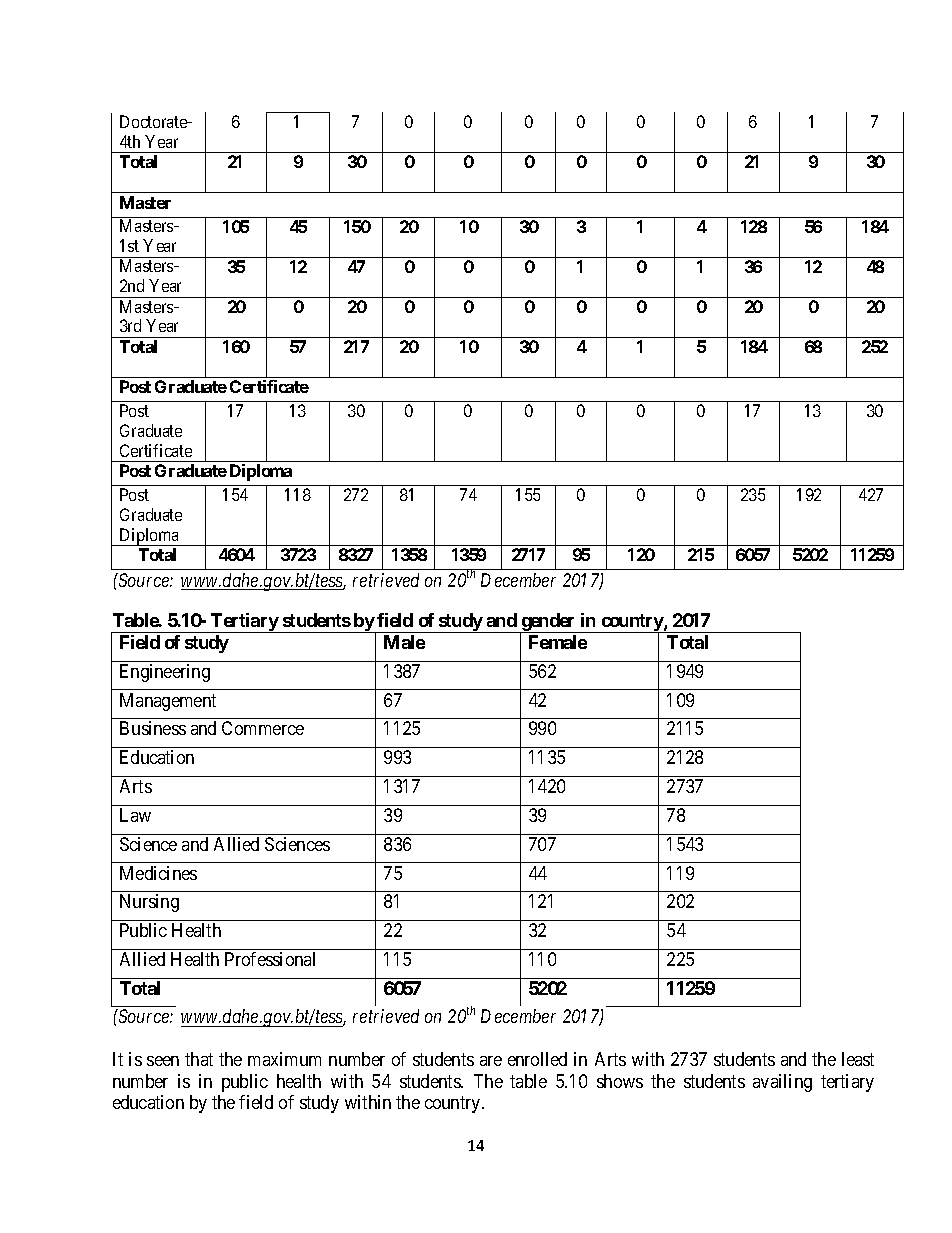 The width and height of the screenshot is (952, 1233). What do you see at coordinates (165, 673) in the screenshot?
I see `Engineering` at bounding box center [165, 673].
